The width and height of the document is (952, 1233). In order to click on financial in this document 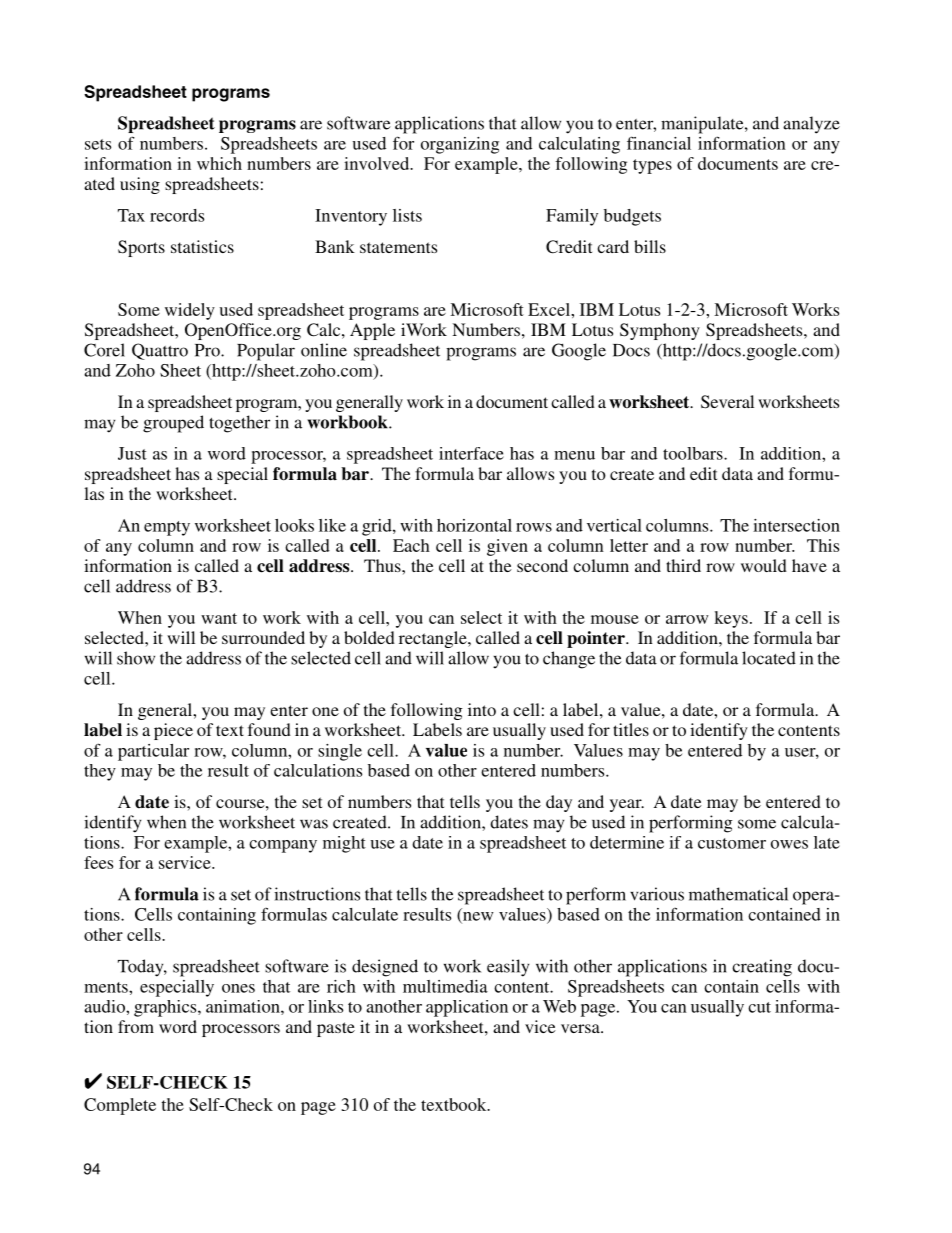, I will do `click(659, 143)`.
